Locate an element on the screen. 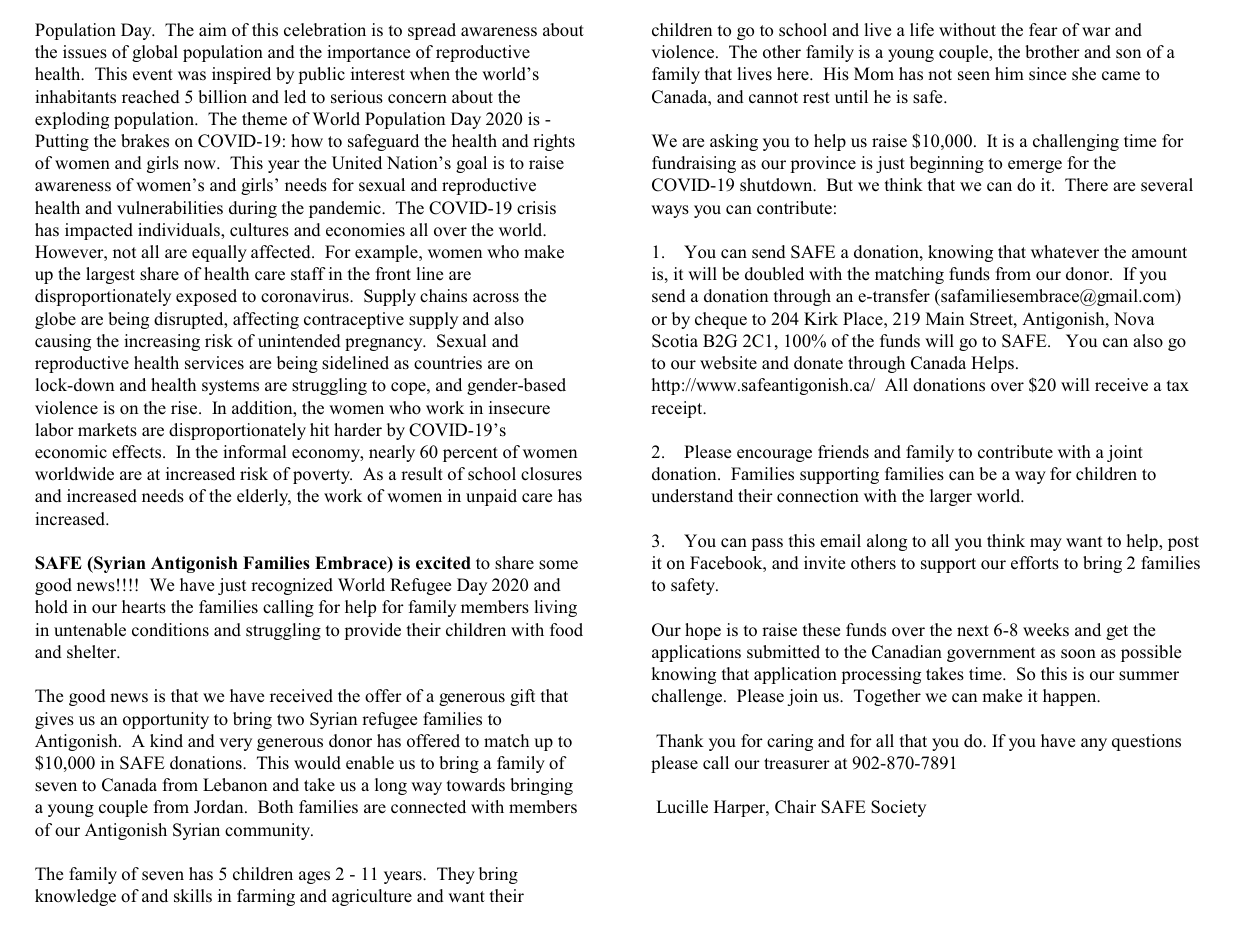 This screenshot has height=952, width=1233. global is located at coordinates (155, 53).
